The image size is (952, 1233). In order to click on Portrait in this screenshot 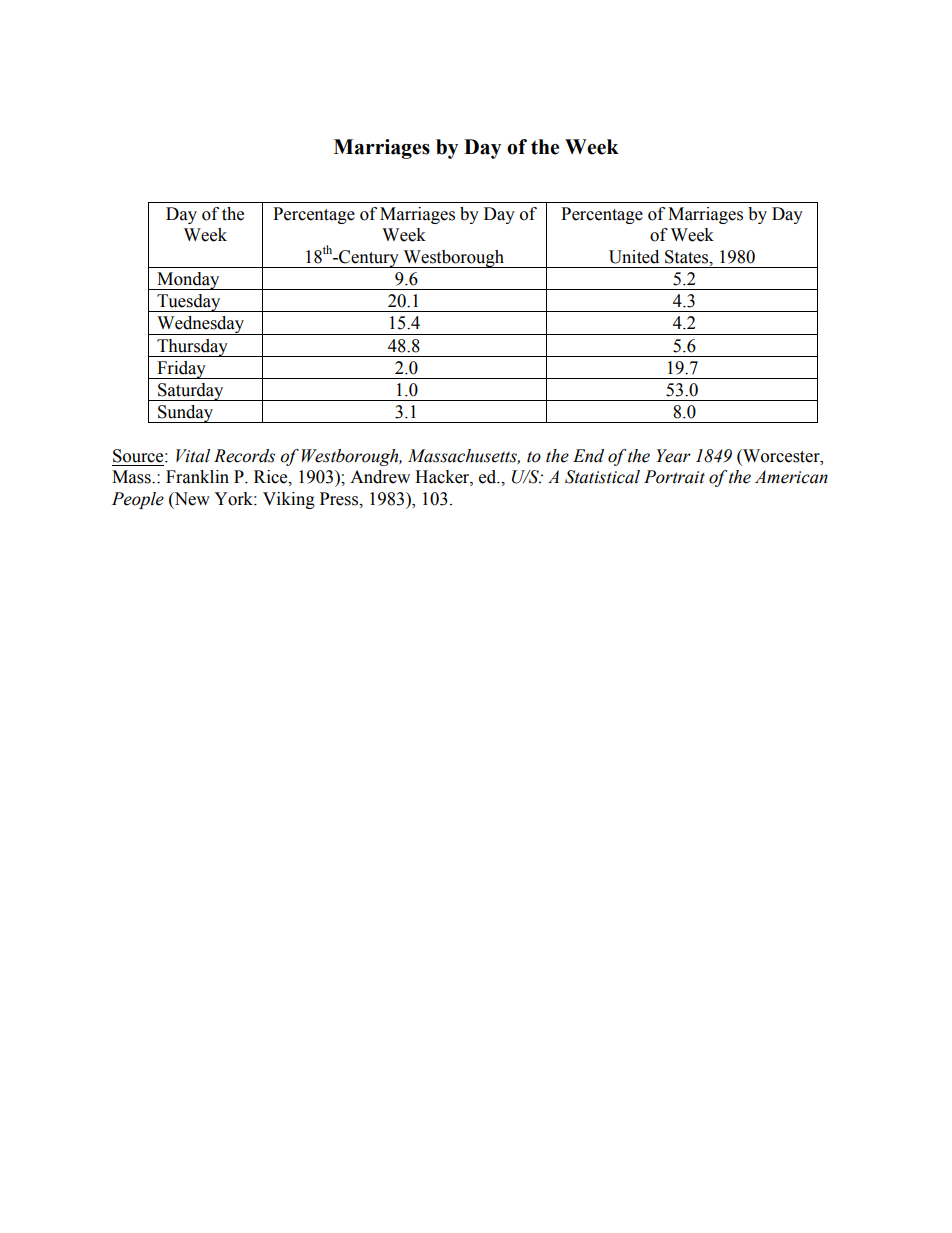, I will do `click(674, 477)`.
